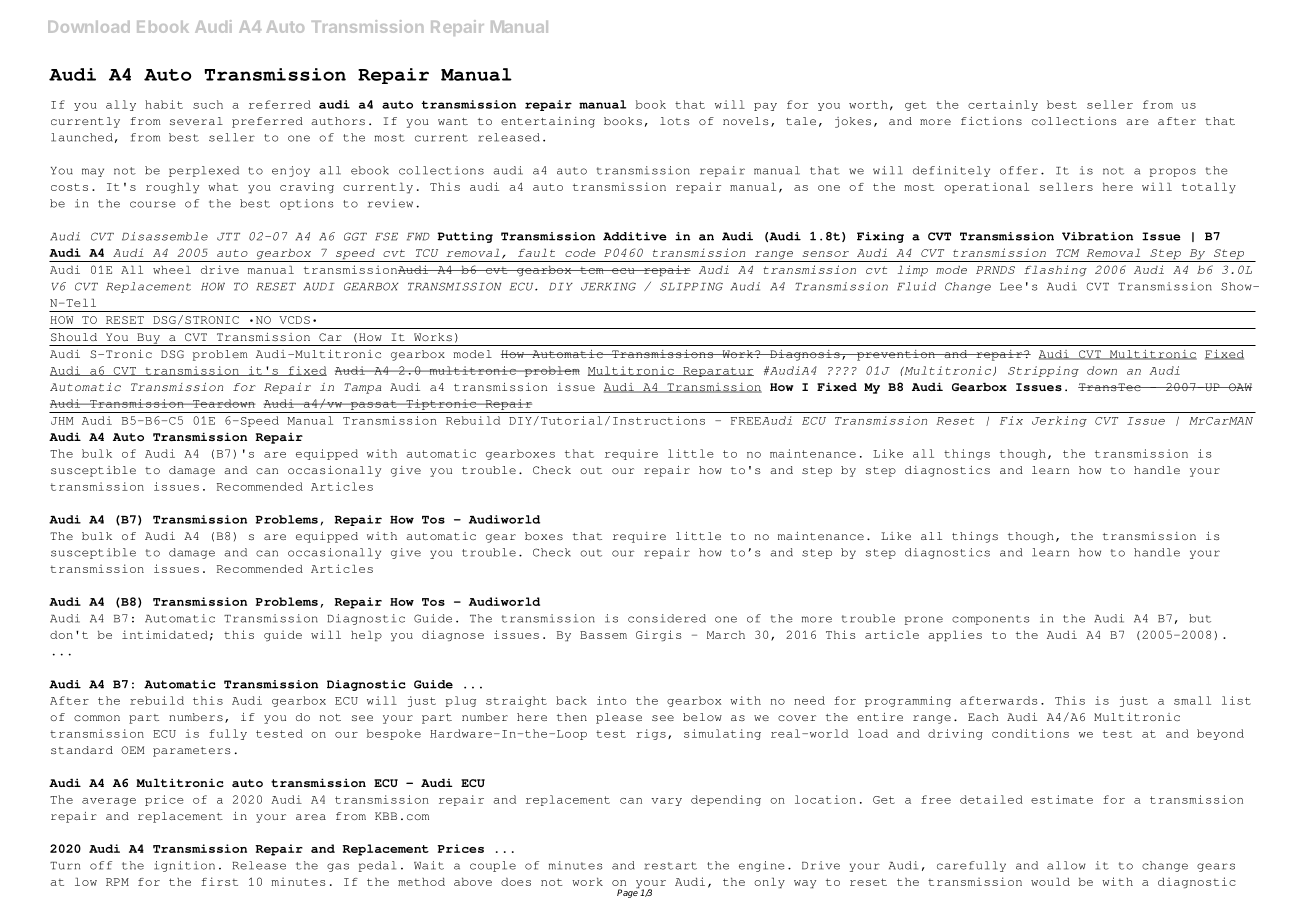  Describe the element at coordinates (675, 121) in the image. I see `lots` at that location.
